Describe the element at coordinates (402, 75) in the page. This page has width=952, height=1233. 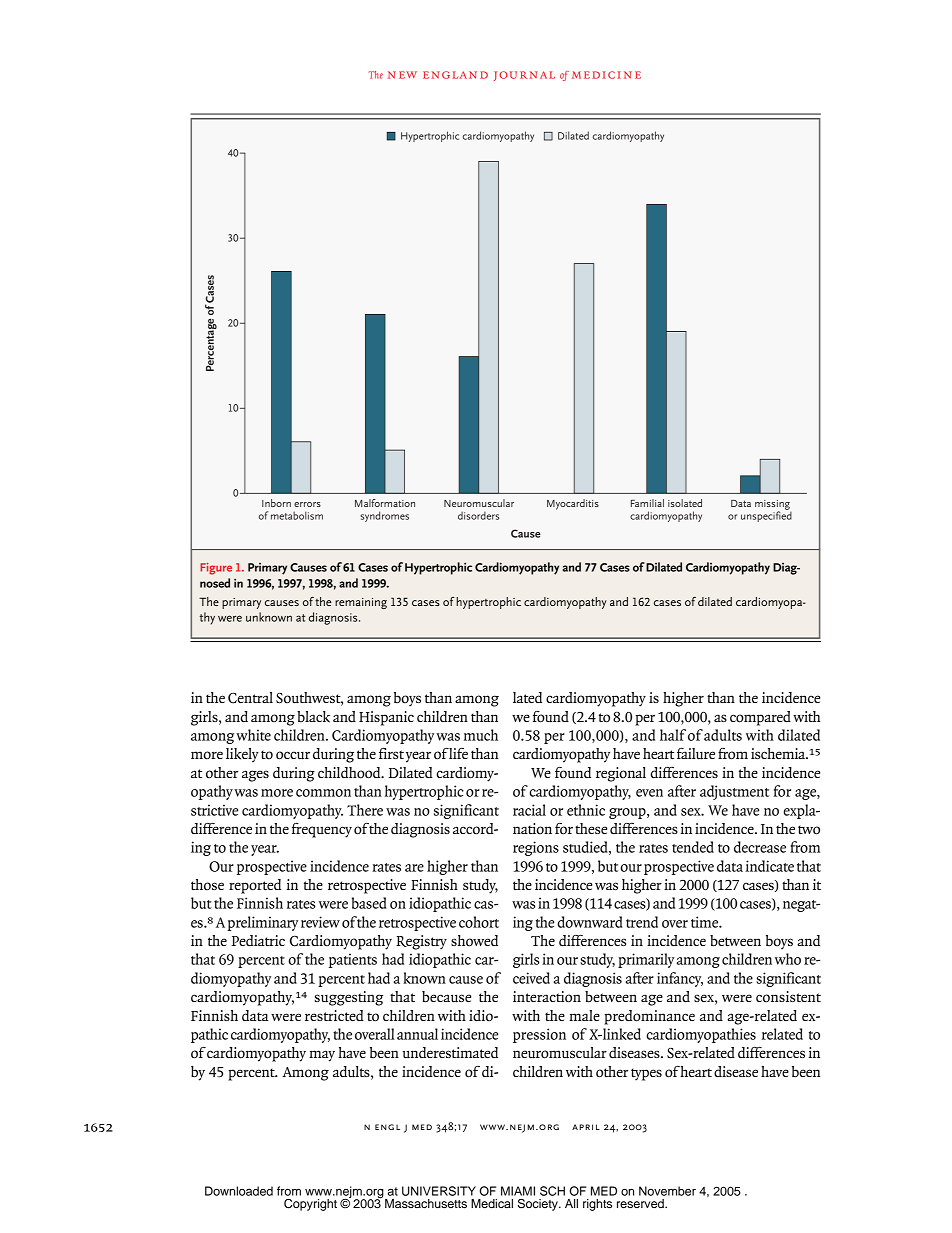
I see `new` at that location.
